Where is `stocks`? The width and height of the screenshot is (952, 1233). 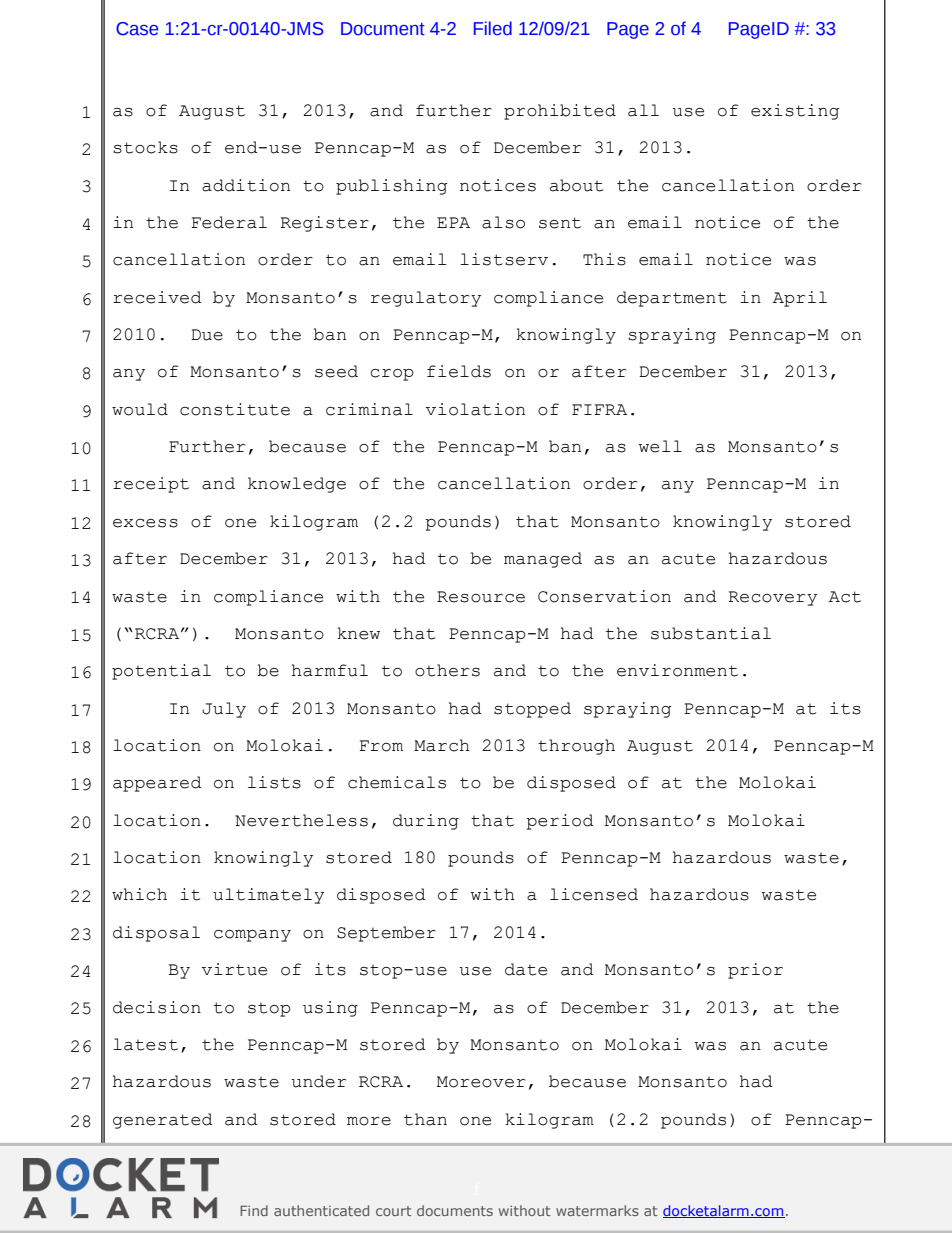 stocks is located at coordinates (145, 147).
